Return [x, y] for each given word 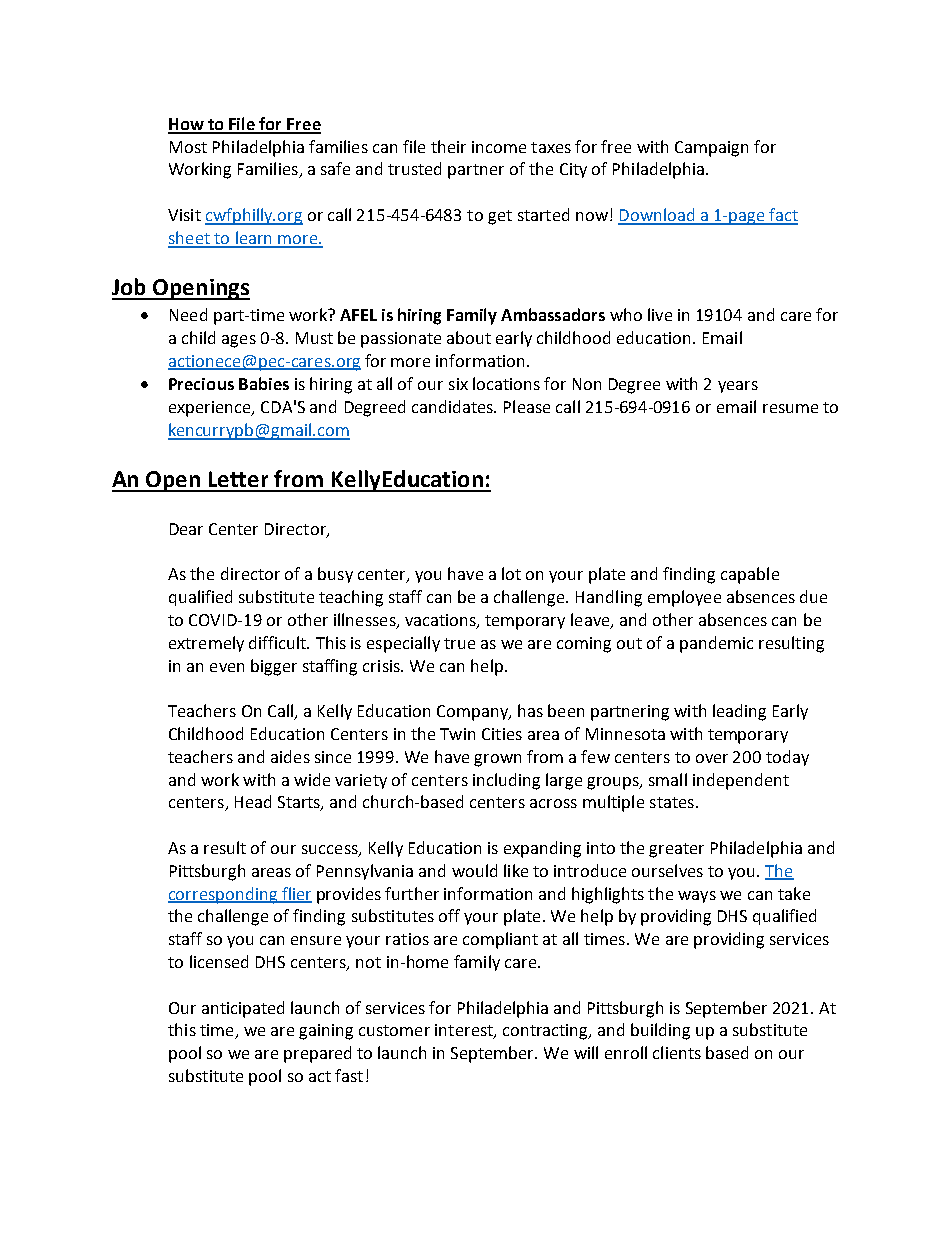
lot [511, 573]
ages [239, 341]
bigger [274, 667]
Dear [186, 529]
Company [473, 713]
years [738, 387]
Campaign [711, 149]
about [469, 337]
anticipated [243, 1009]
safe [335, 168]
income [499, 147]
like [516, 870]
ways [697, 897]
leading [739, 712]
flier [296, 894]
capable [750, 575]
